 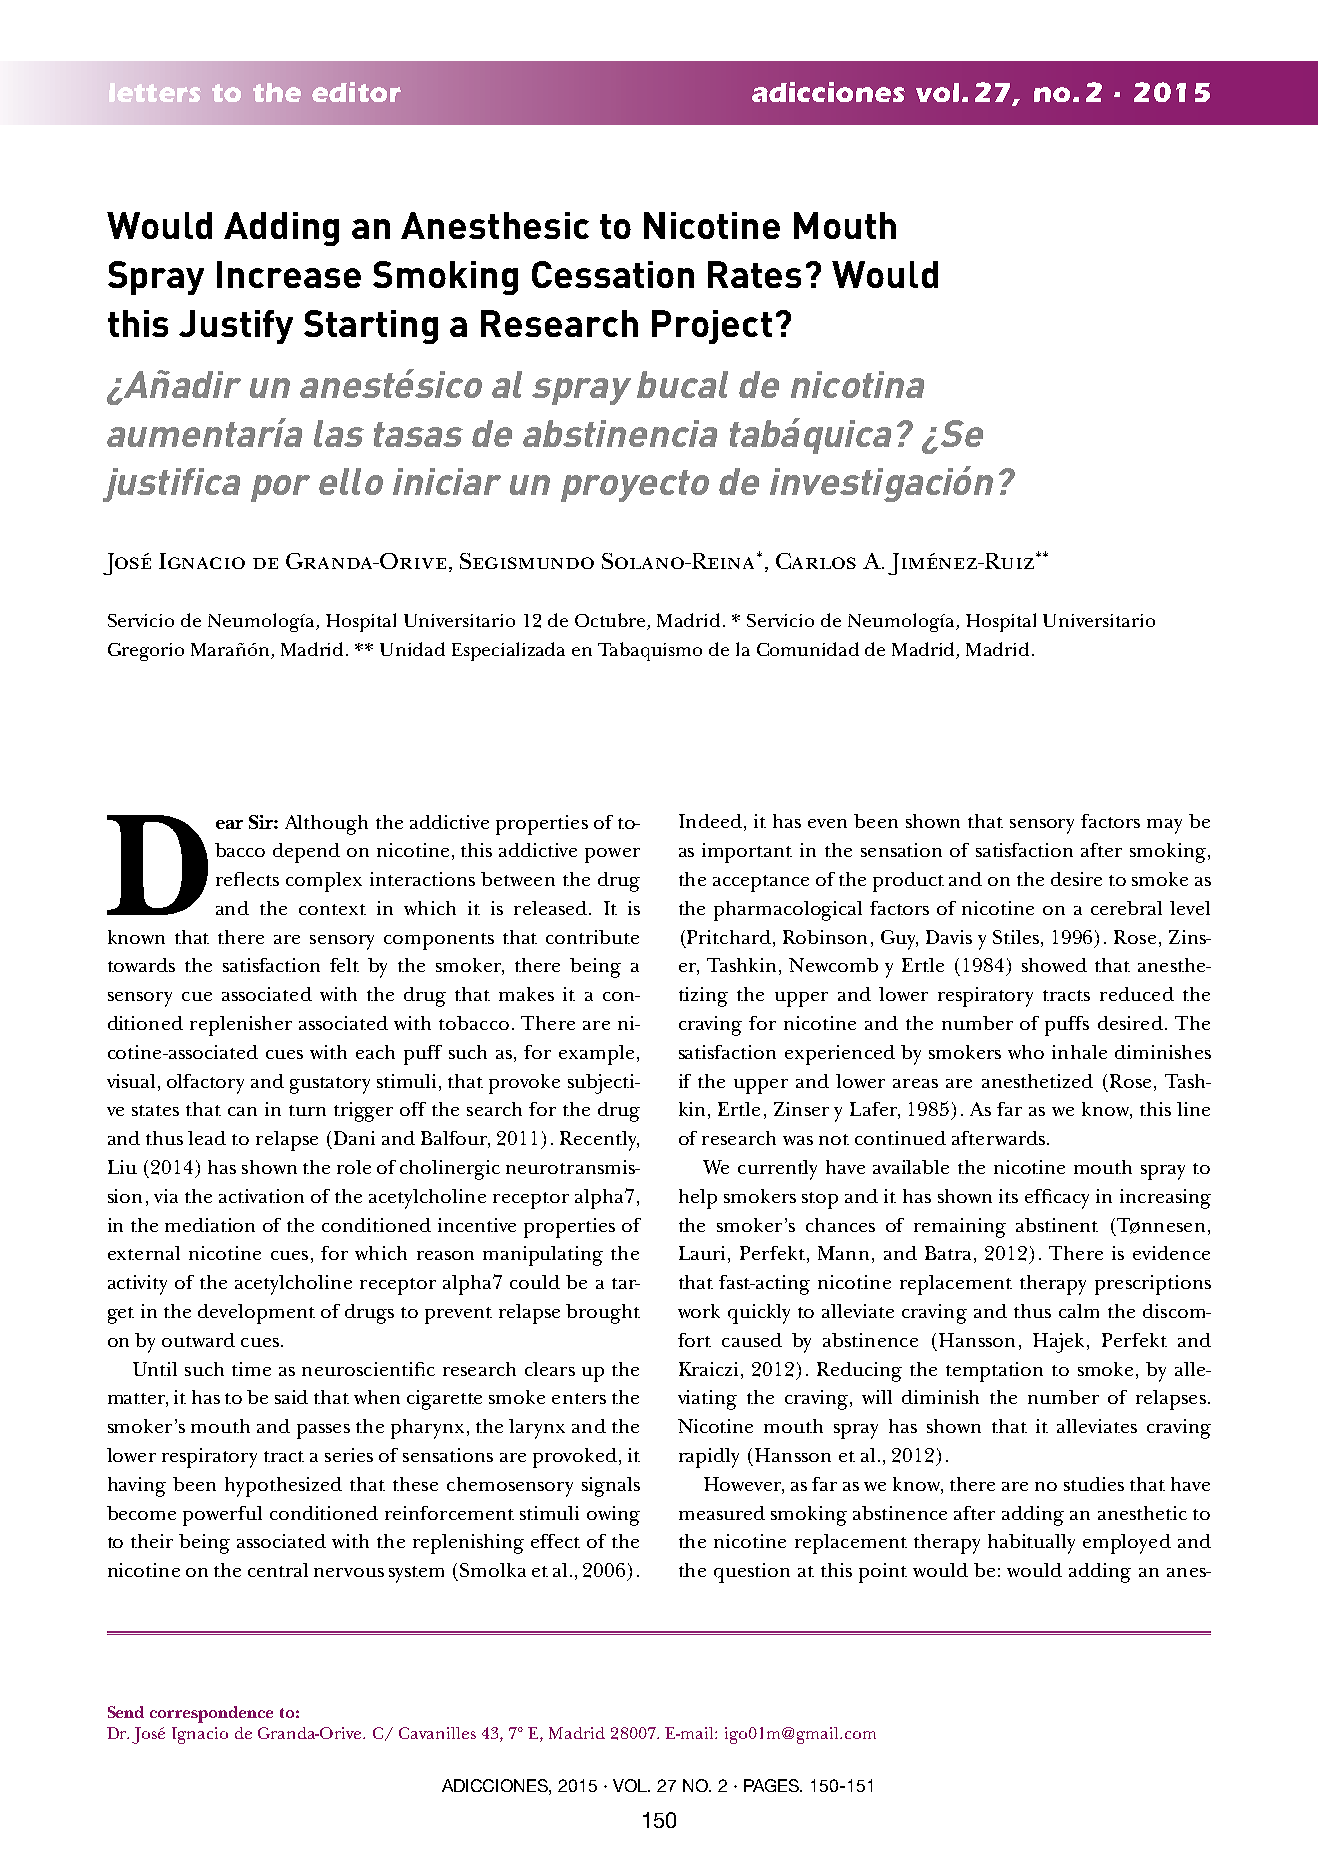 I want to click on habitually, so click(x=1031, y=1544).
